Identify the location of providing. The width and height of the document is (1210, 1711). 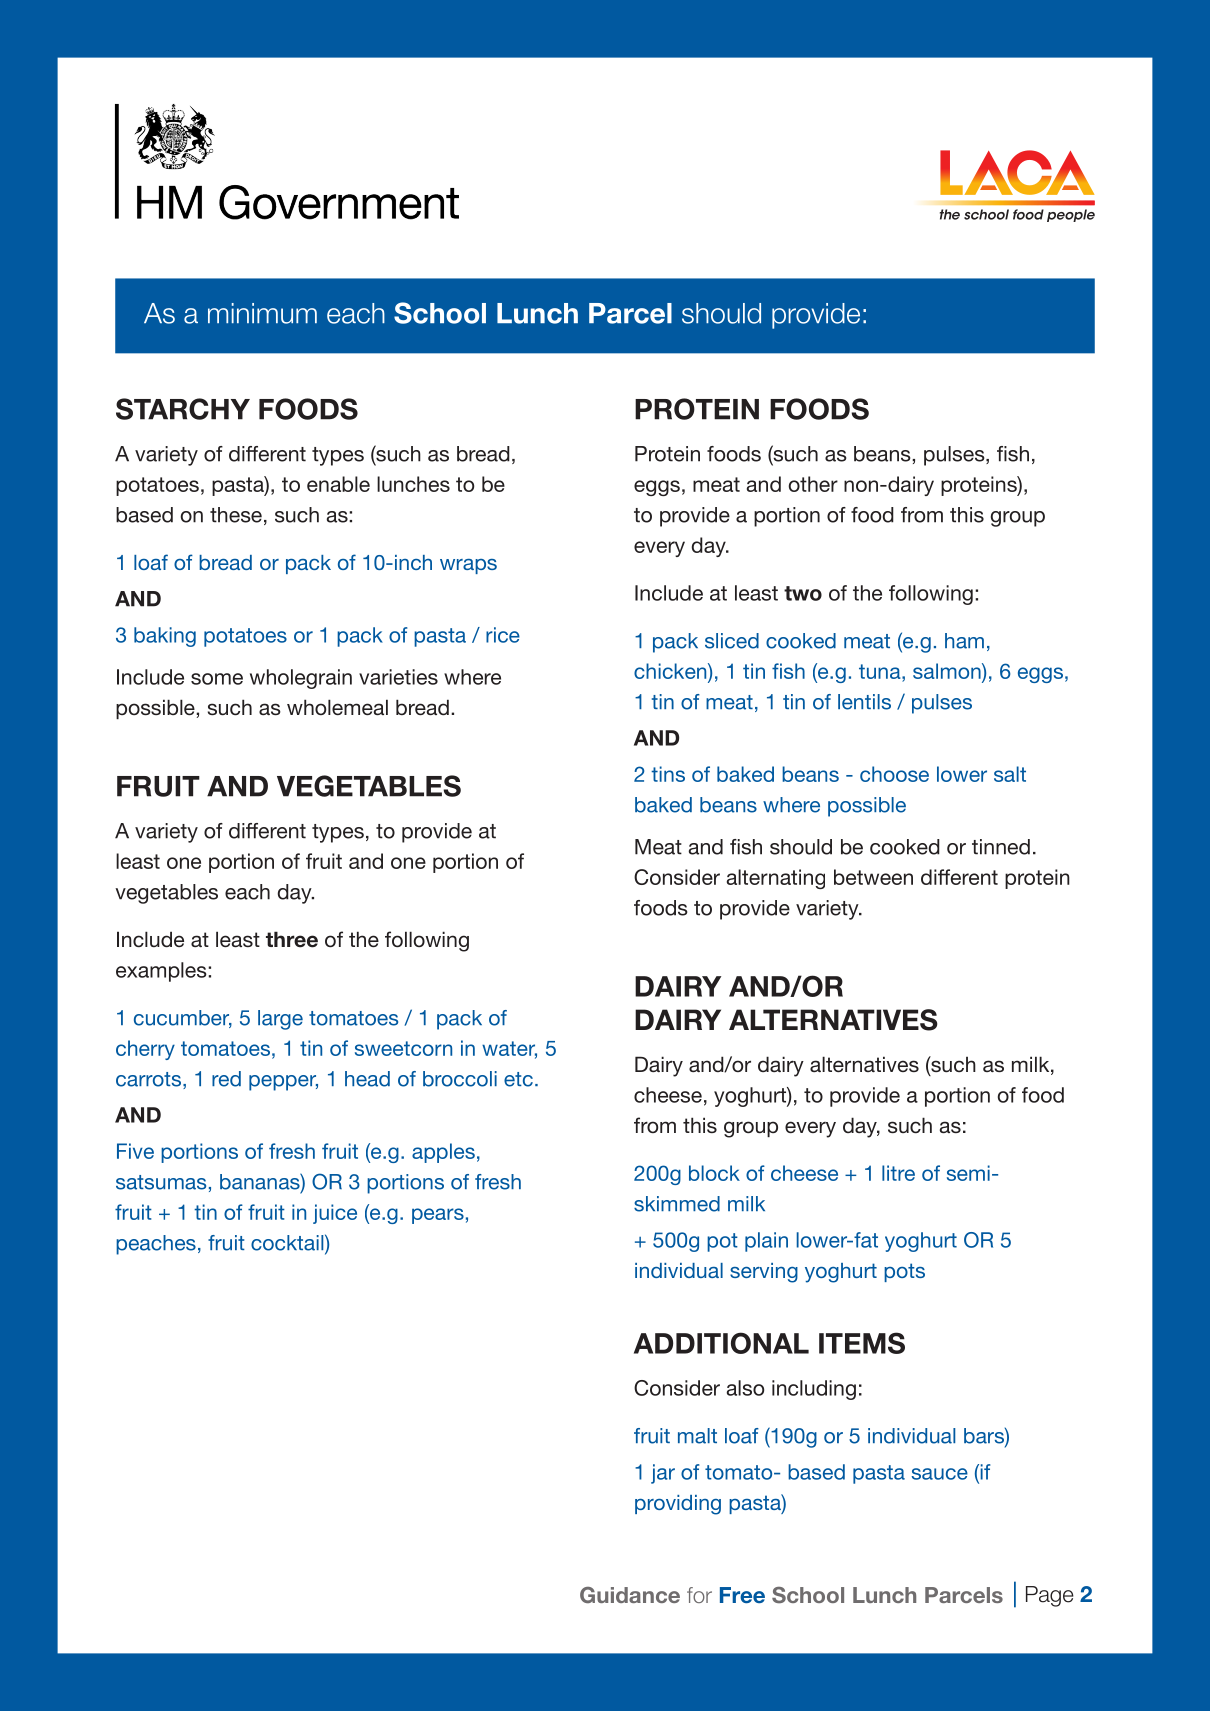
(678, 1505).
